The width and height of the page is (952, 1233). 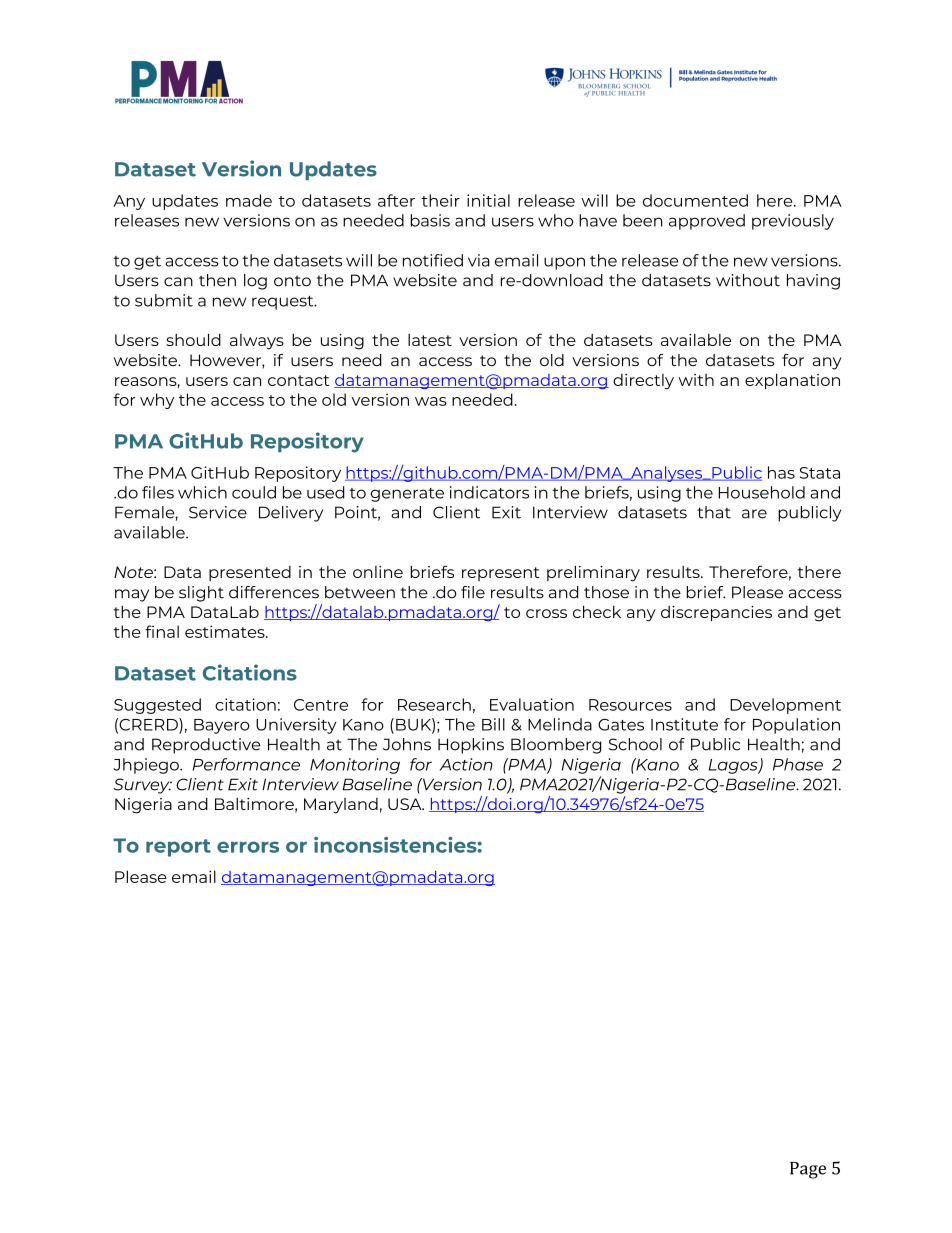 I want to click on USA, so click(x=406, y=804).
